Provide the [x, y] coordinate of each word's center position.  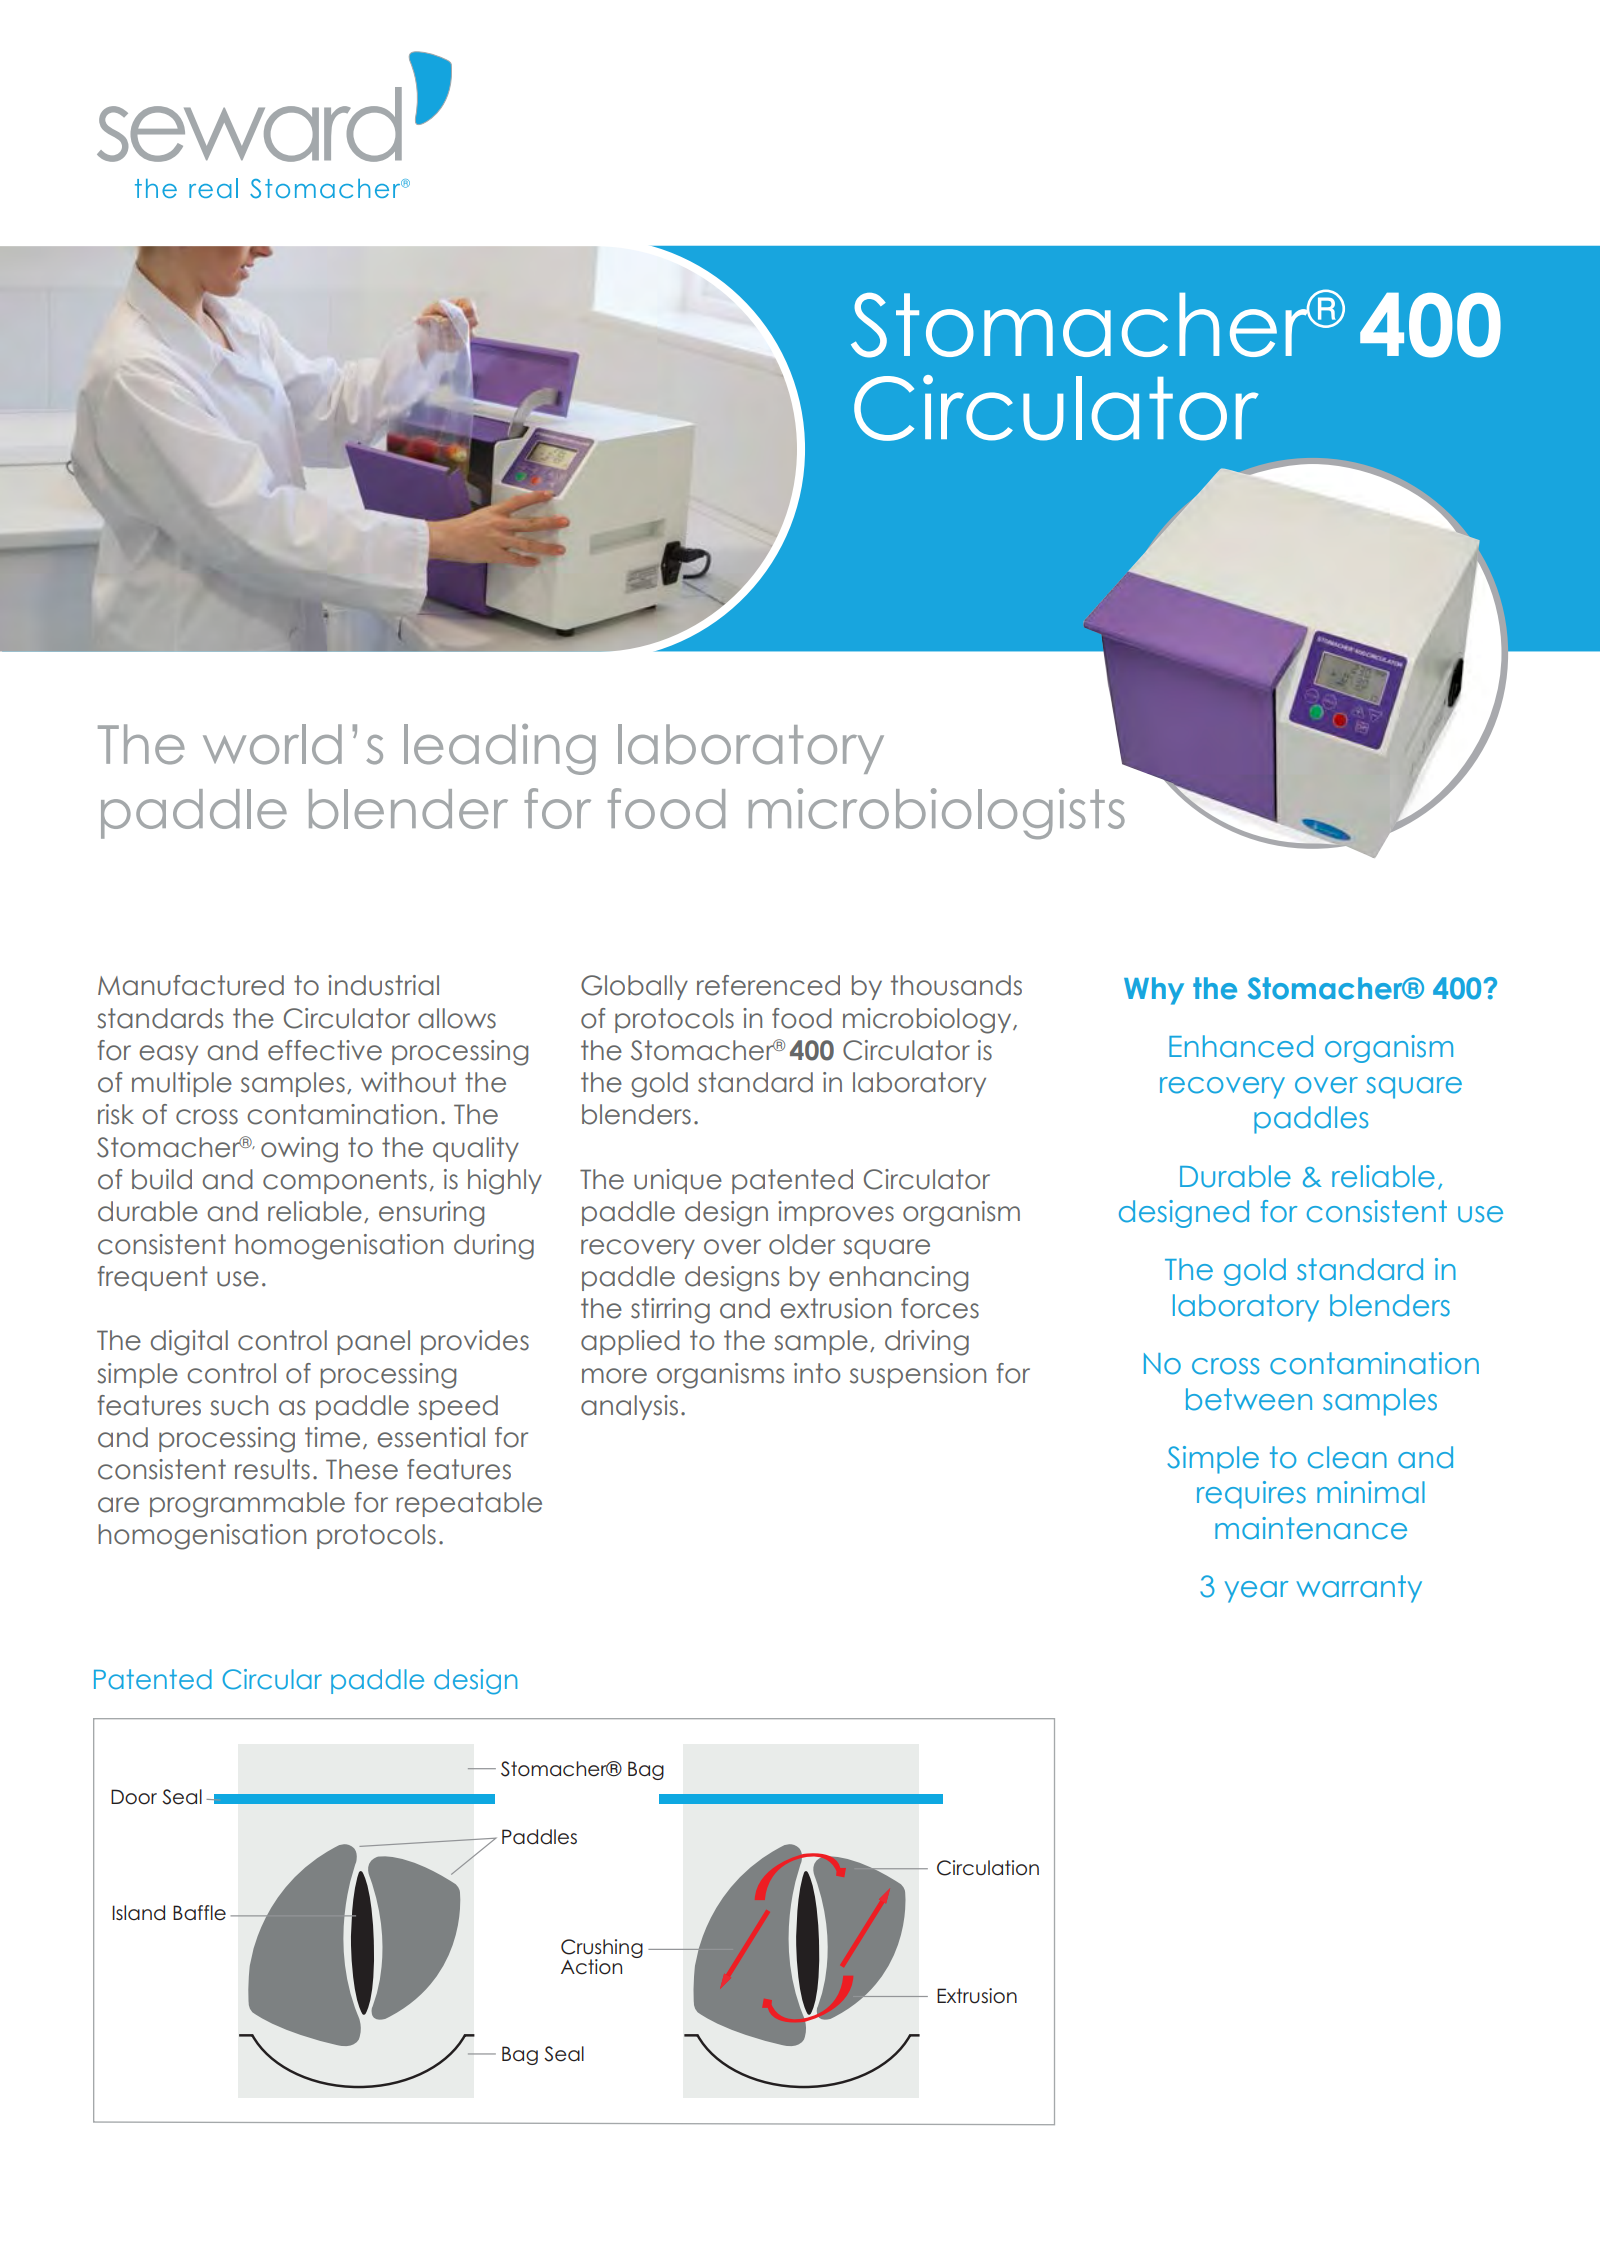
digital [189, 1343]
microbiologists [937, 813]
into [817, 1373]
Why [1154, 991]
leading [500, 749]
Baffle [199, 1913]
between [1249, 1399]
